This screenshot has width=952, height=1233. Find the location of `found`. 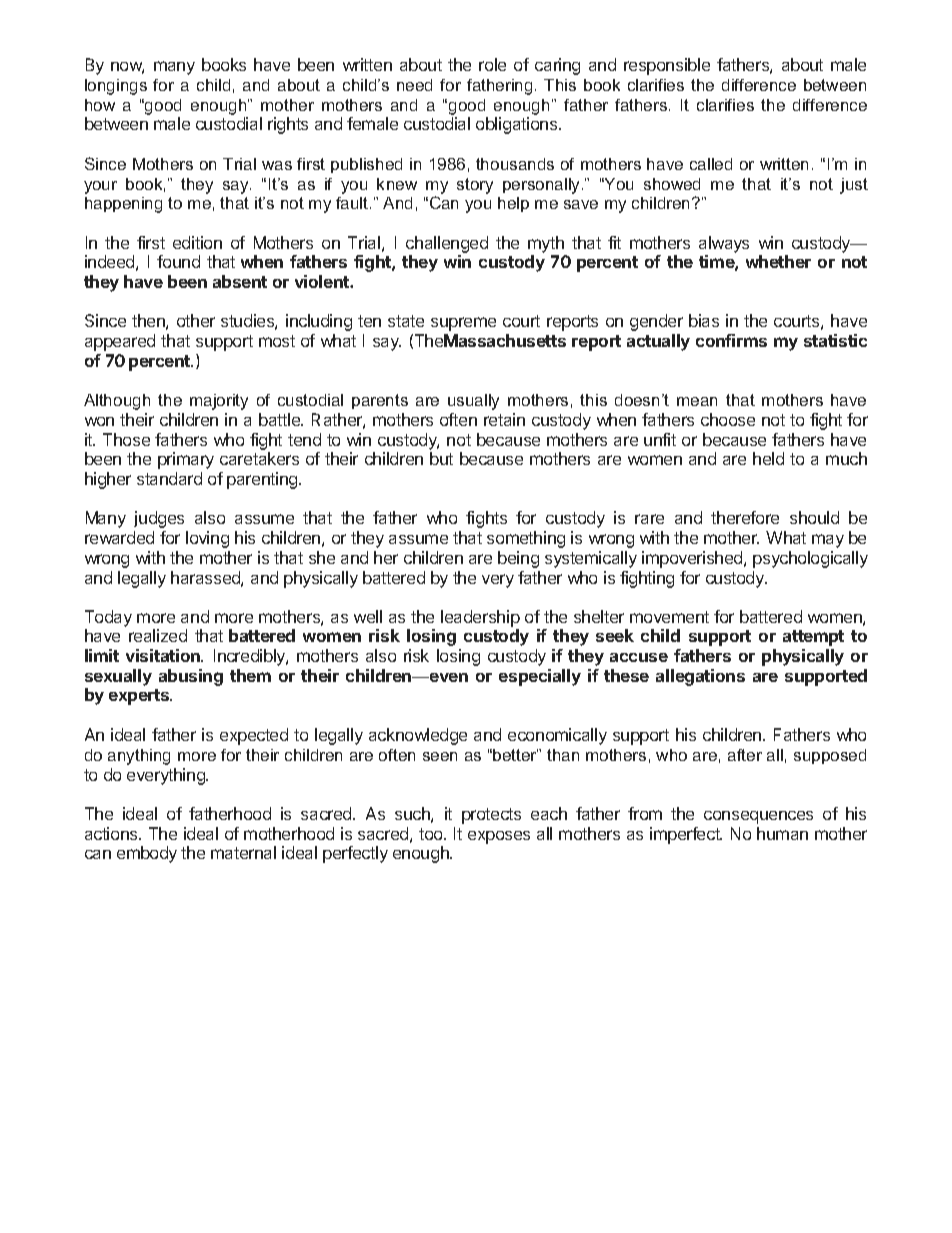

found is located at coordinates (178, 261).
